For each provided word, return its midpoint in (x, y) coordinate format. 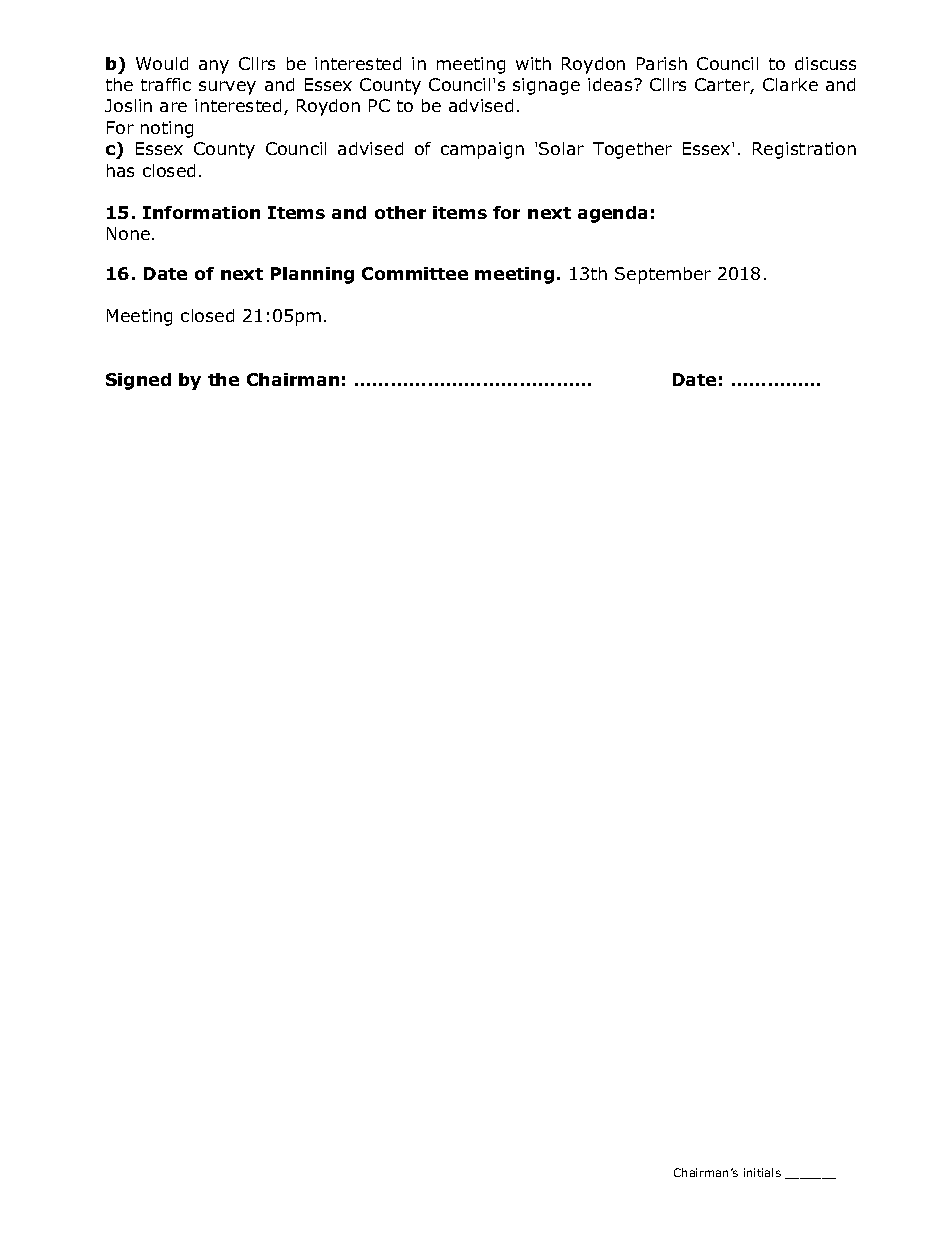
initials (762, 1172)
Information (201, 212)
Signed (138, 381)
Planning (312, 275)
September (663, 275)
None (128, 233)
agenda (612, 214)
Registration (804, 150)
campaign (482, 150)
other (400, 212)
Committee (415, 273)
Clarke (790, 84)
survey (227, 88)
